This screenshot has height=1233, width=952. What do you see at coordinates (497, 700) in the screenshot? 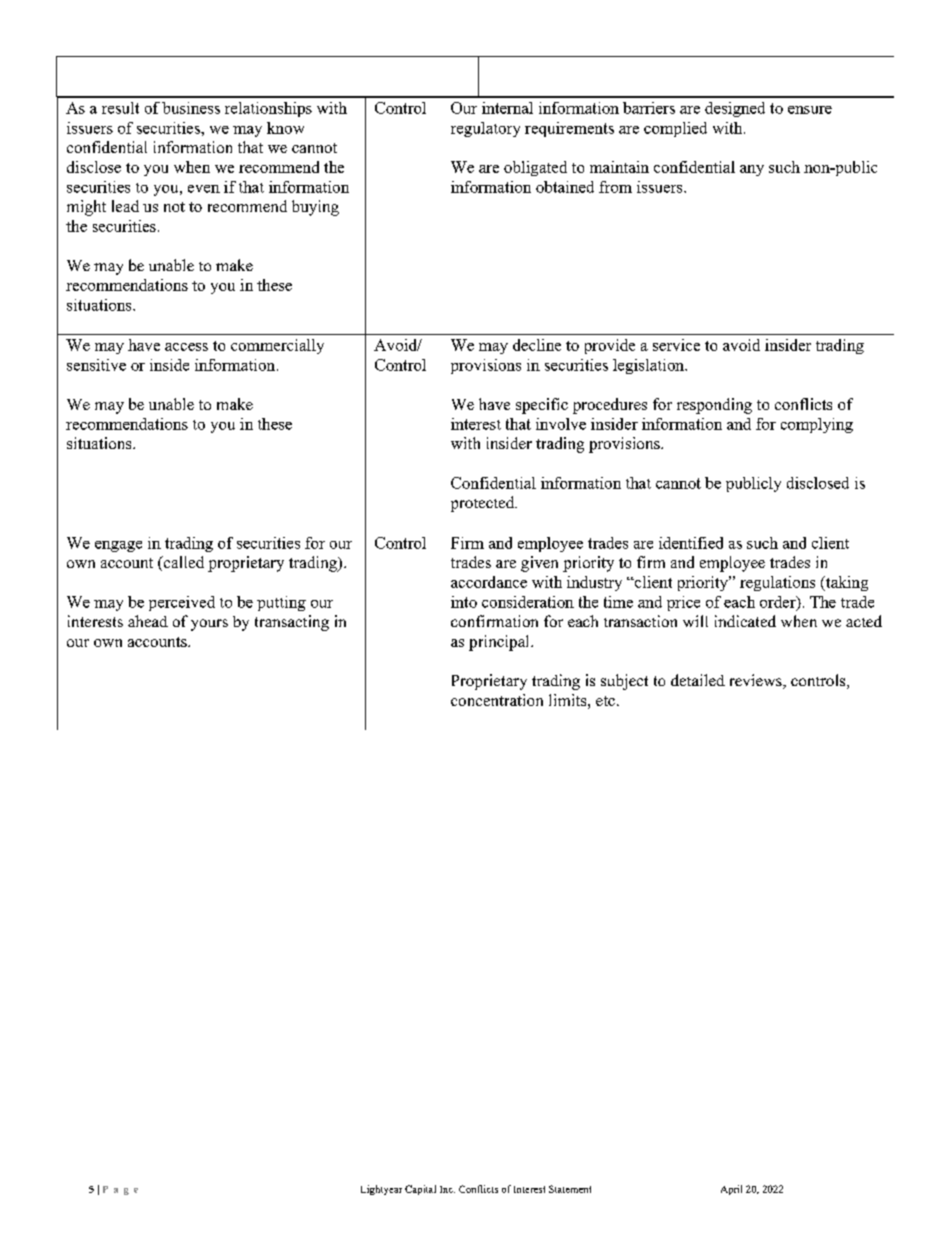
I see `concentration` at bounding box center [497, 700].
